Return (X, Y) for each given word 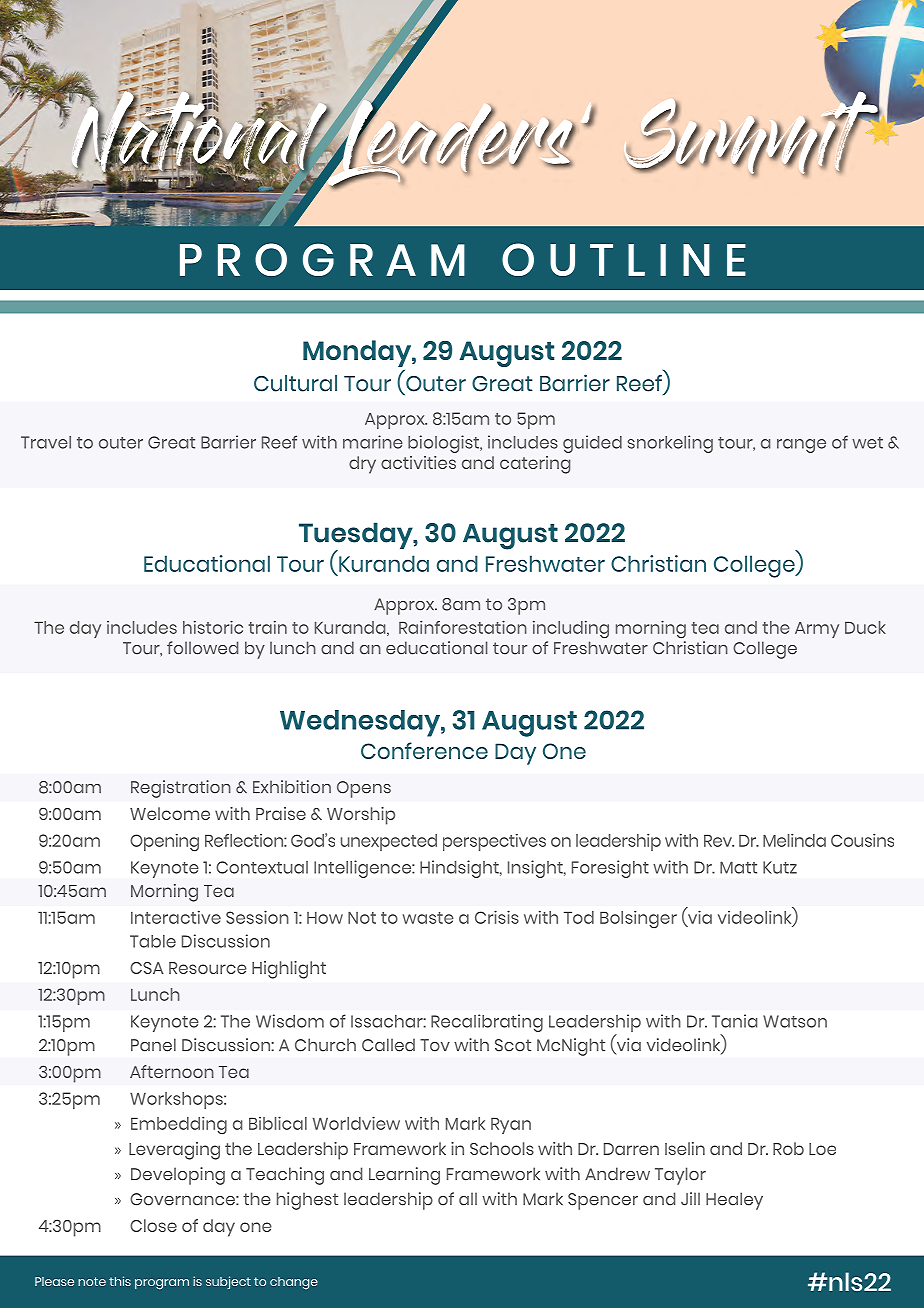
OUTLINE (624, 259)
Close (153, 1225)
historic (213, 627)
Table (153, 941)
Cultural (295, 383)
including (571, 630)
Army (817, 630)
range (801, 446)
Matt (738, 867)
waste (428, 918)
